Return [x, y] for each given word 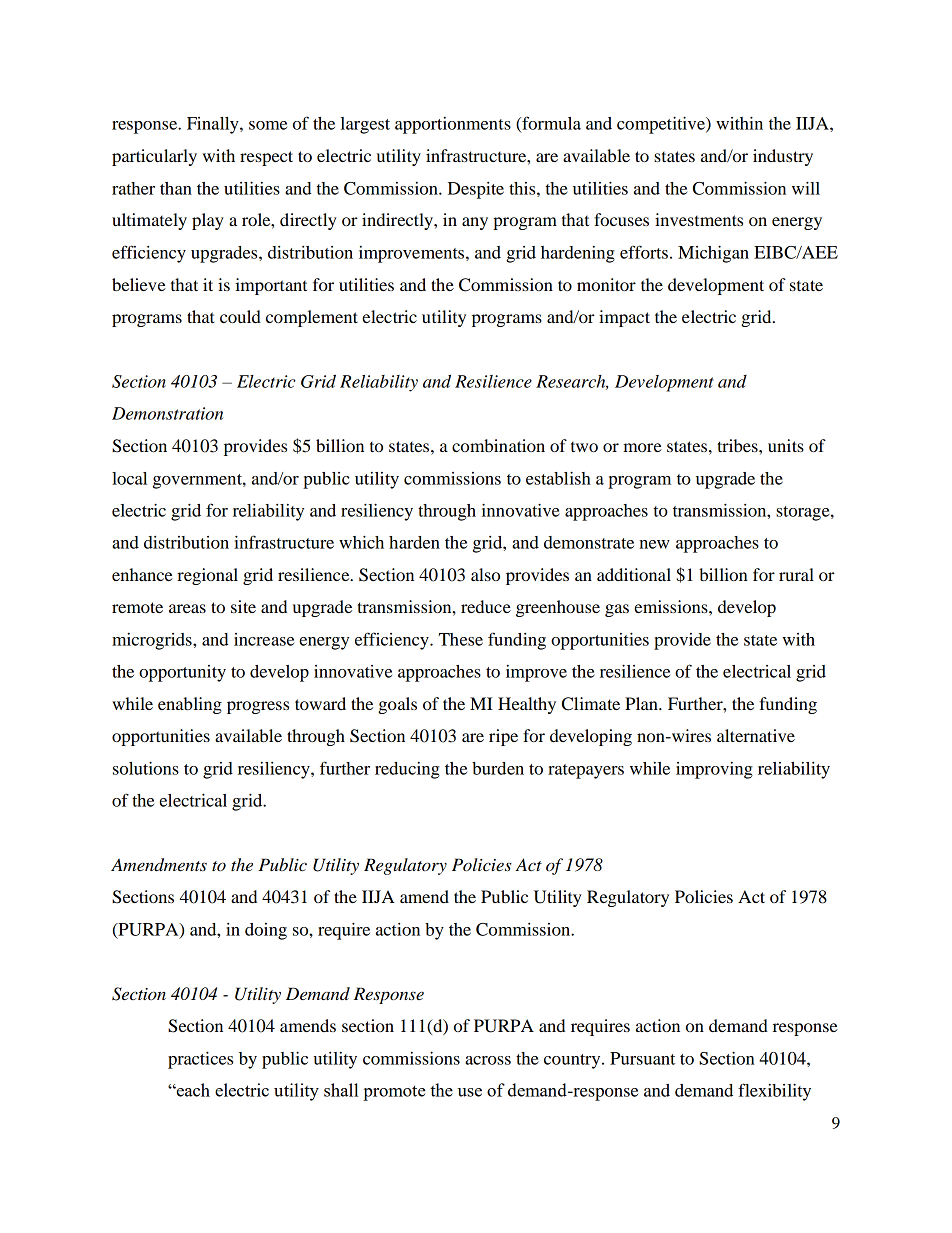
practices [200, 1060]
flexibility [774, 1092]
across [488, 1060]
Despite [476, 190]
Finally [214, 125]
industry [783, 157]
